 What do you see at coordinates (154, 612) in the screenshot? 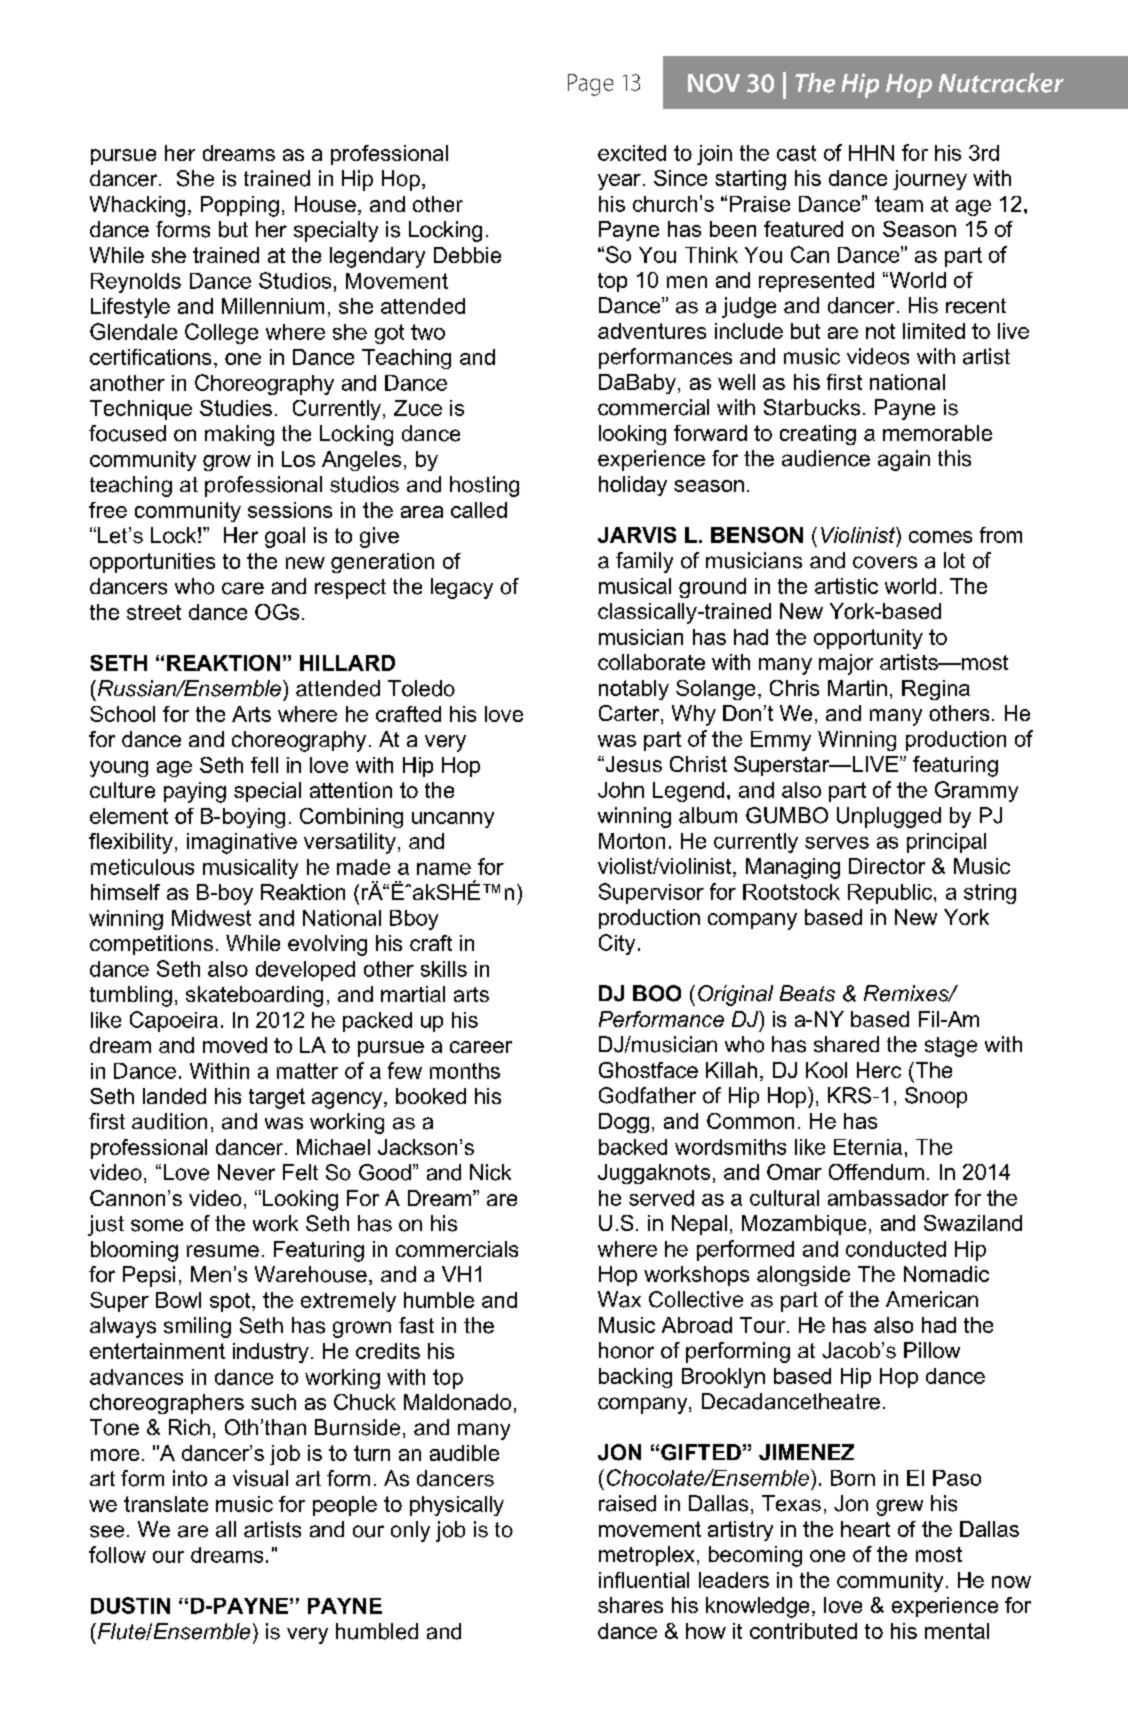
I see `street` at bounding box center [154, 612].
